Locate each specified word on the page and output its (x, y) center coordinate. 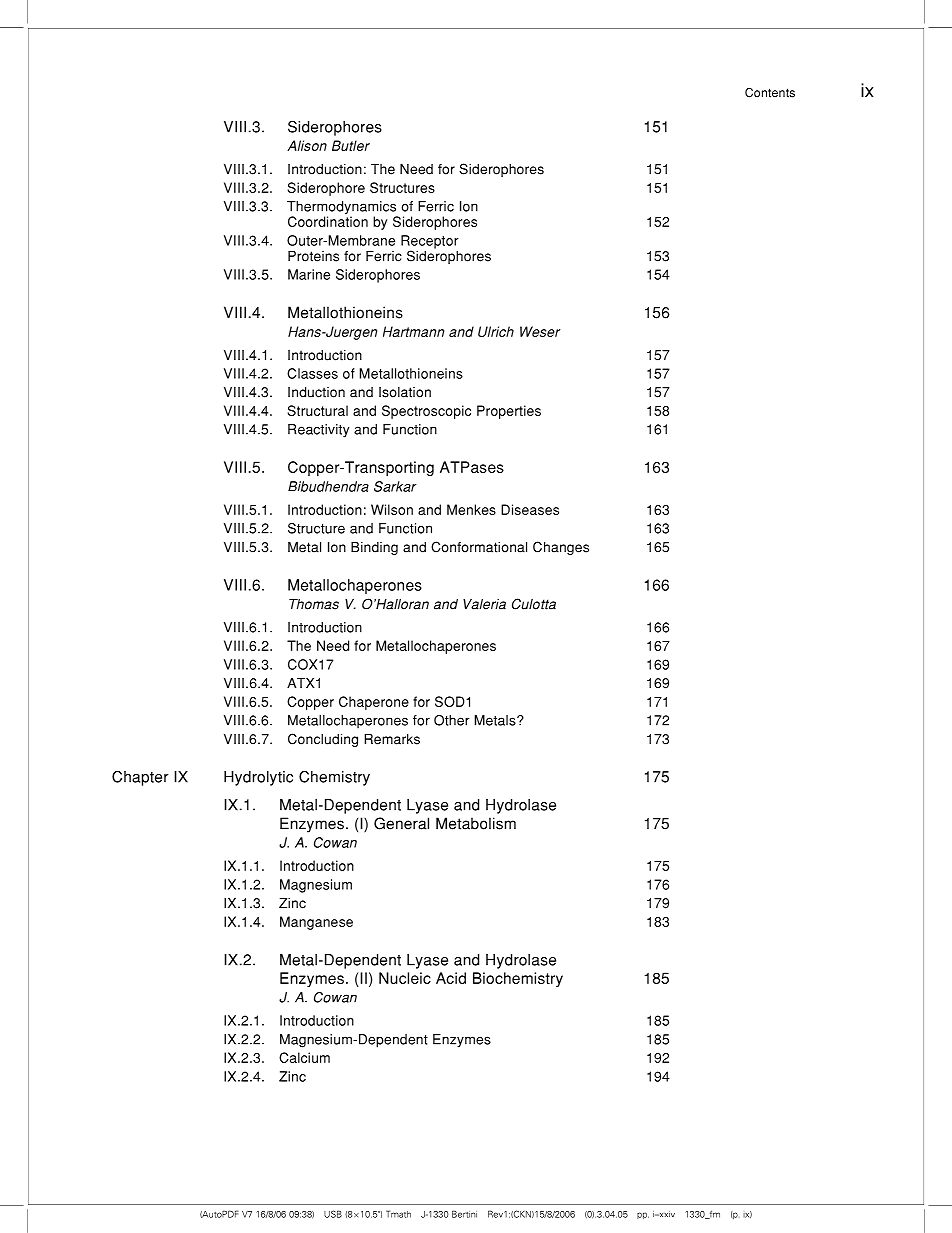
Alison (307, 145)
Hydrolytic (258, 778)
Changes (561, 548)
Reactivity (319, 431)
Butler (351, 145)
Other (452, 720)
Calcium (304, 1057)
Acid (451, 978)
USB (333, 1214)
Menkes (471, 509)
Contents (770, 93)
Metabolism (476, 823)
